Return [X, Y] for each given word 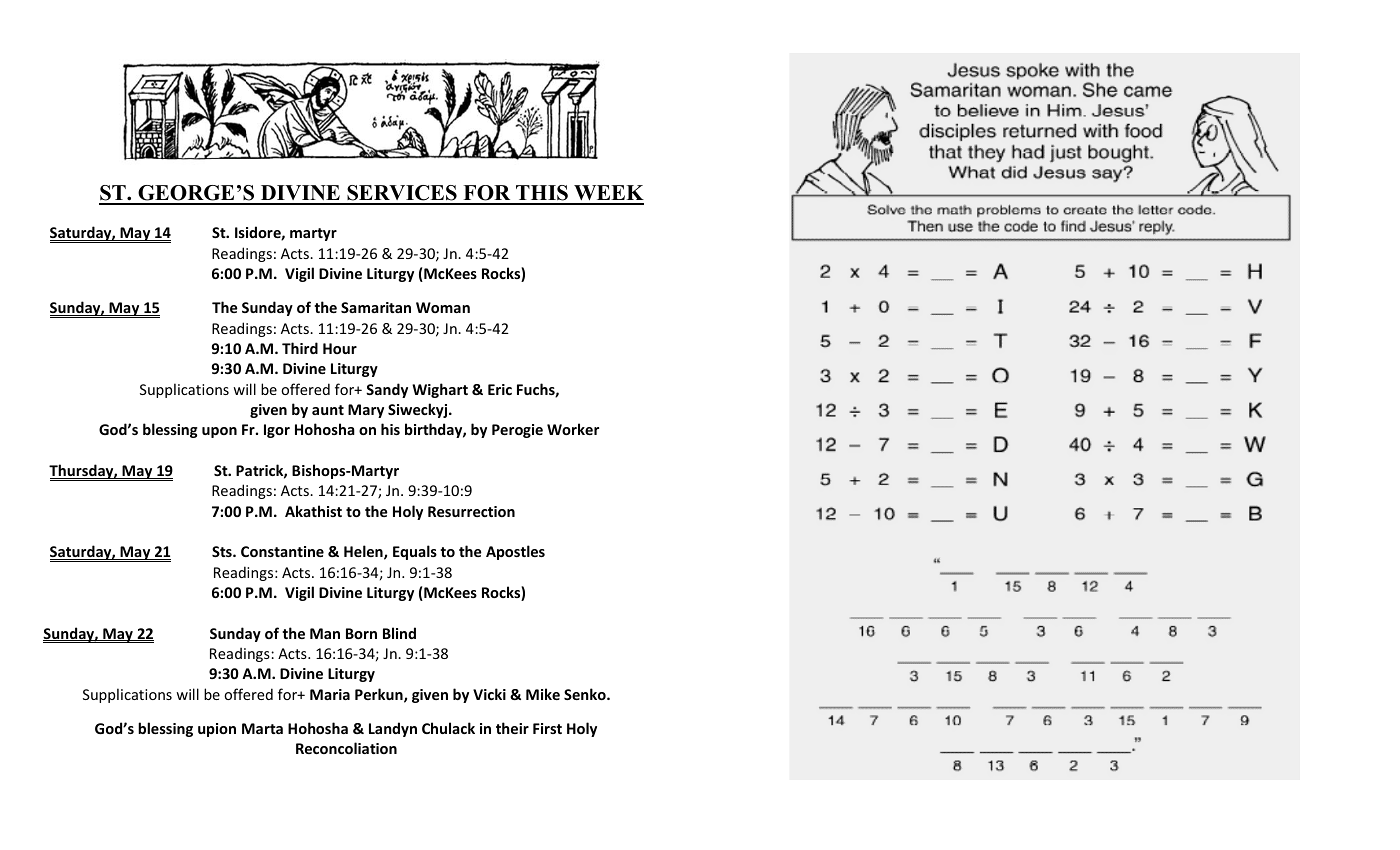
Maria [330, 694]
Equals [415, 552]
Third [300, 348]
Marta [262, 728]
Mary [366, 411]
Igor [277, 431]
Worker [573, 429]
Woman [443, 307]
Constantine [282, 551]
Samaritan [376, 307]
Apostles [515, 552]
